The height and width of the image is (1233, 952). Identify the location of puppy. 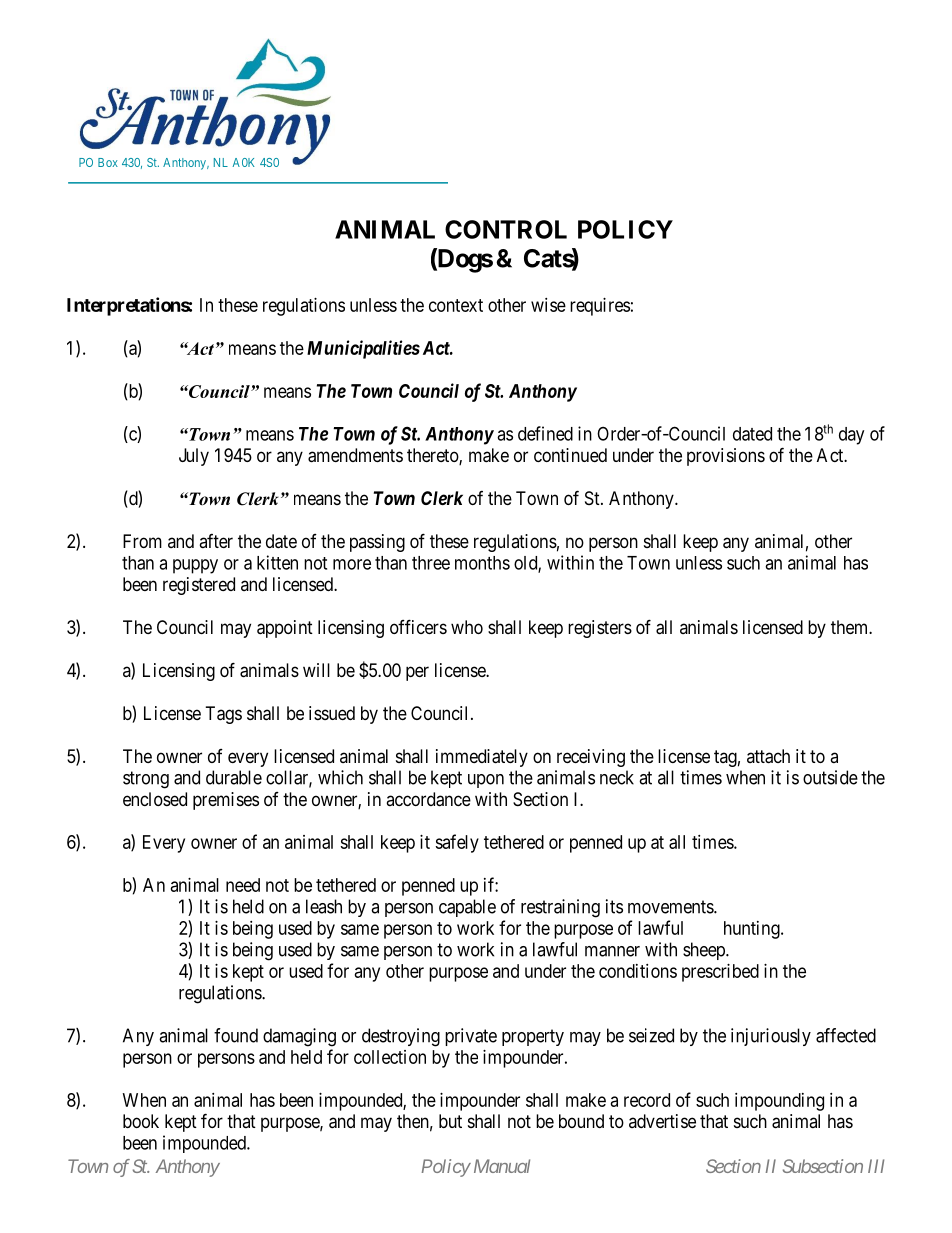
(195, 566).
